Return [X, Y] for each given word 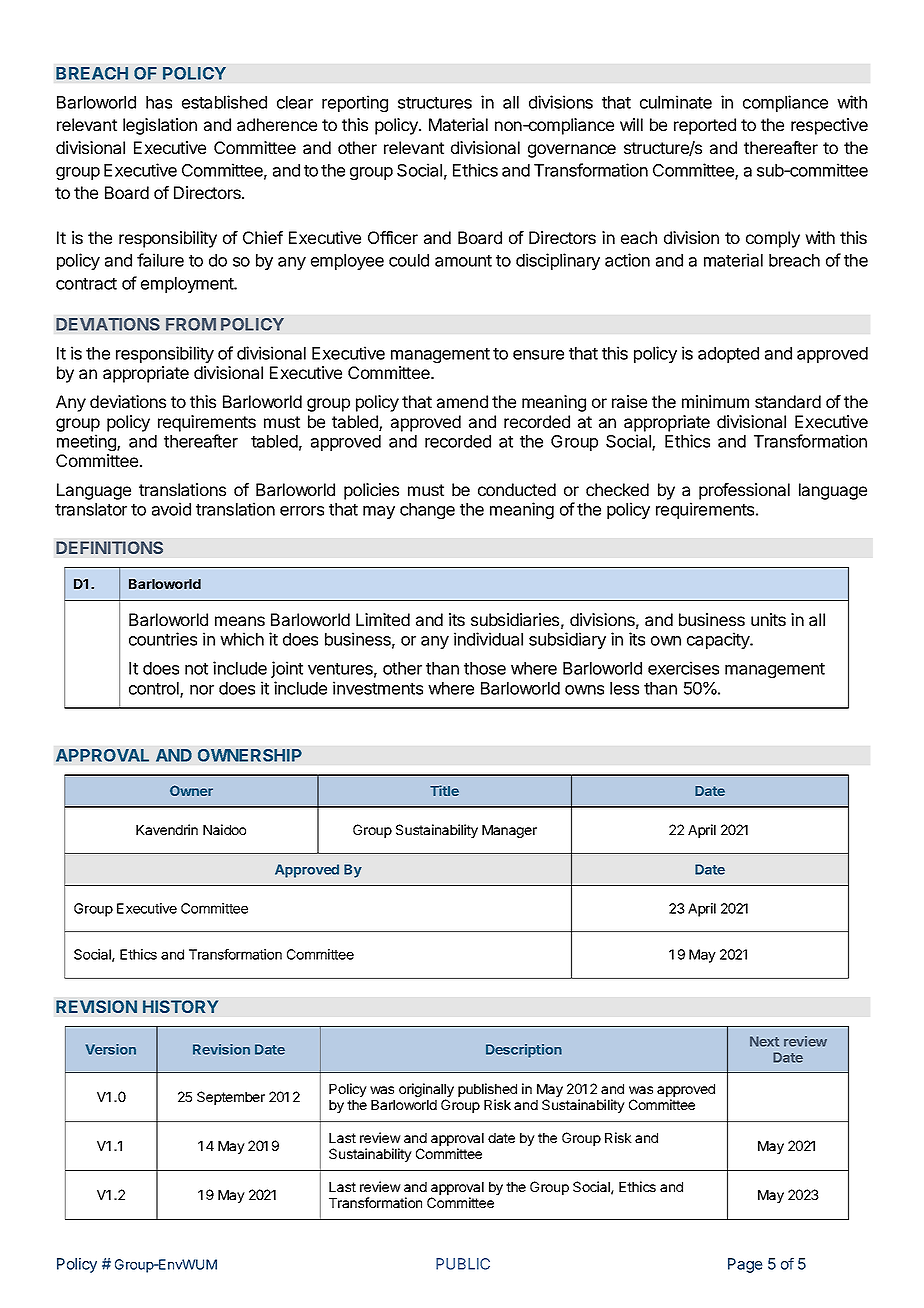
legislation [160, 126]
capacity [719, 640]
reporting [355, 103]
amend [462, 401]
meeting [87, 442]
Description [524, 1051]
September [231, 1098]
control [155, 689]
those [485, 668]
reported [705, 126]
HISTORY [181, 1006]
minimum [715, 401]
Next [764, 1041]
